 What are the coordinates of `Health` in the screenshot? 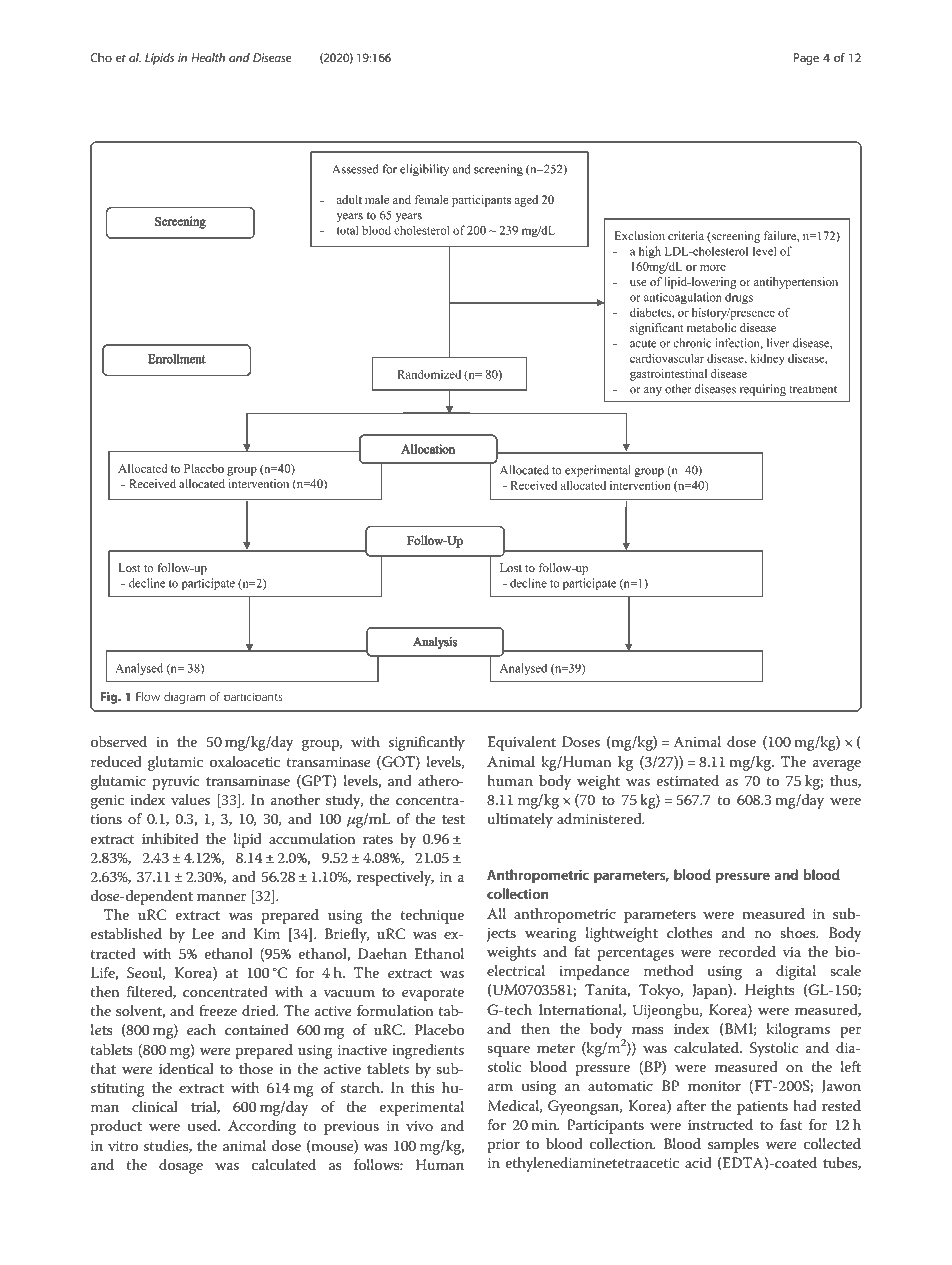 It's located at (208, 57).
